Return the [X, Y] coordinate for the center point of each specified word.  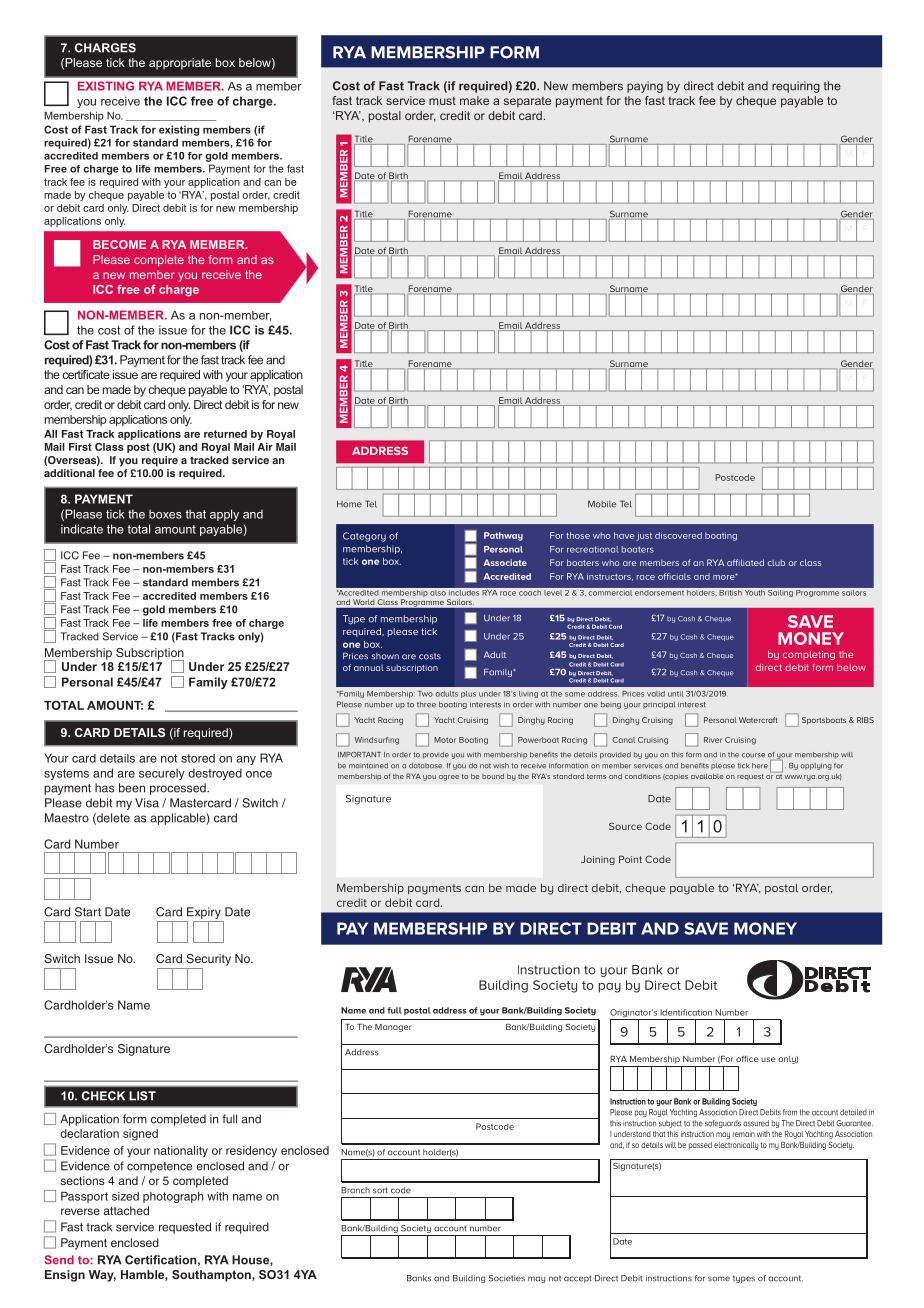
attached [126, 1210]
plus [468, 694]
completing [809, 655]
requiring [796, 87]
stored [198, 758]
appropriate [180, 64]
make [474, 100]
